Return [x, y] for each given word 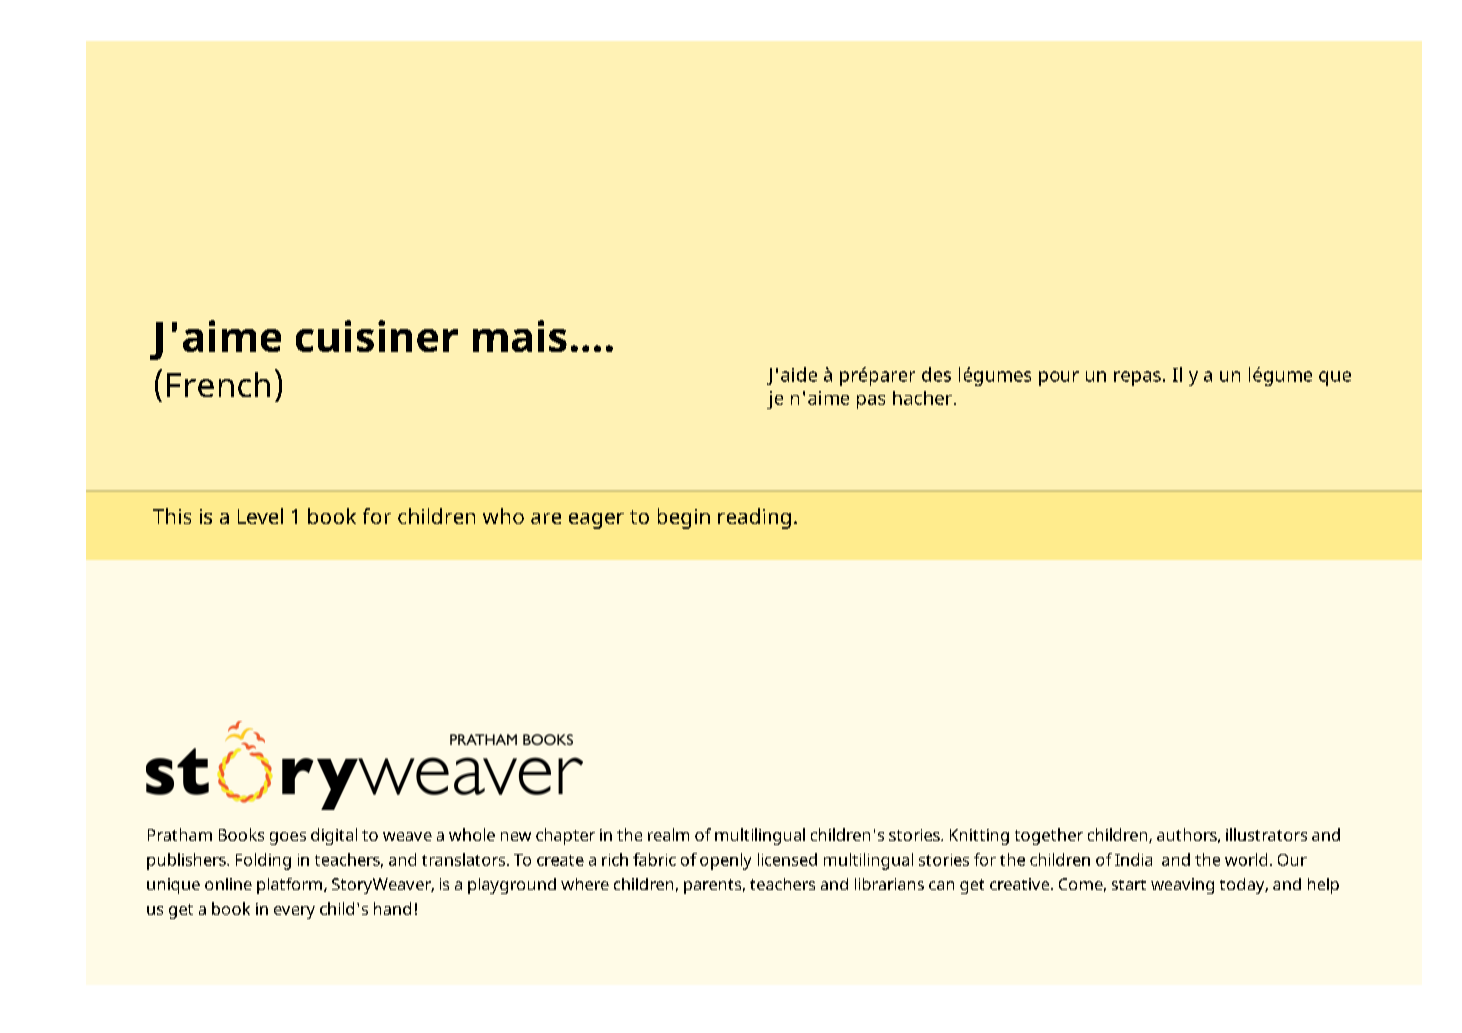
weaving [1182, 886]
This [172, 516]
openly [725, 861]
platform [289, 886]
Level [260, 516]
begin [684, 518]
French [218, 384]
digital [334, 836]
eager [596, 521]
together [1049, 836]
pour [1059, 378]
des [936, 374]
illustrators [1266, 834]
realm [668, 834]
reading [754, 518]
